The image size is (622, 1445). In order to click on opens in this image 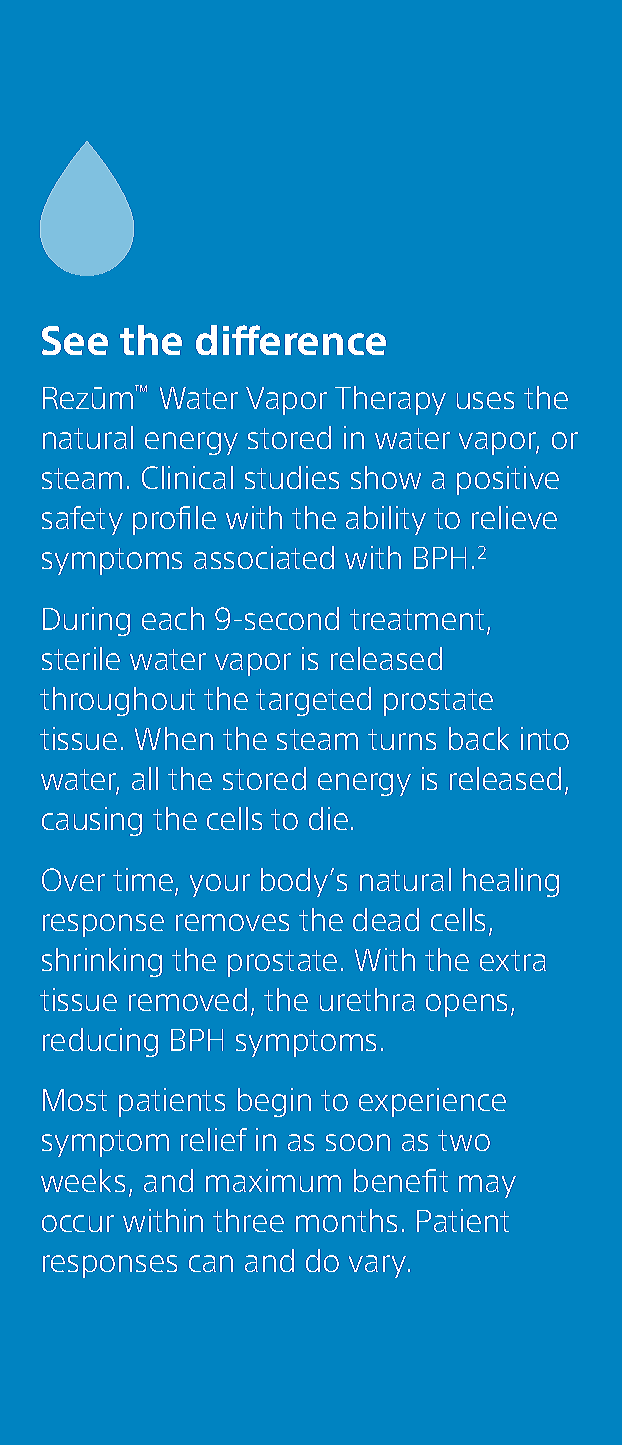, I will do `click(466, 1005)`.
